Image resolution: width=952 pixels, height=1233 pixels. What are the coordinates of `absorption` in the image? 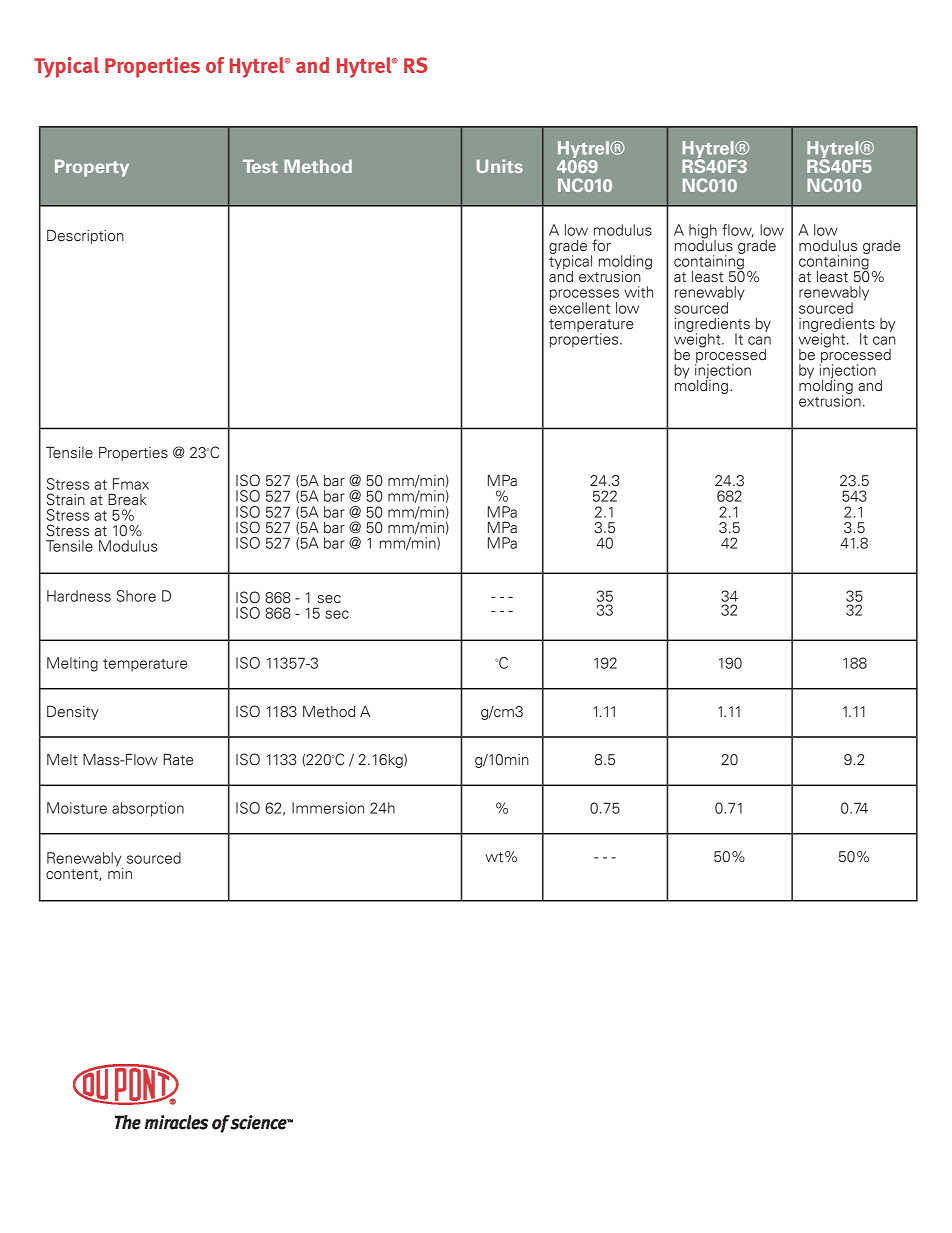 It's located at (148, 809).
